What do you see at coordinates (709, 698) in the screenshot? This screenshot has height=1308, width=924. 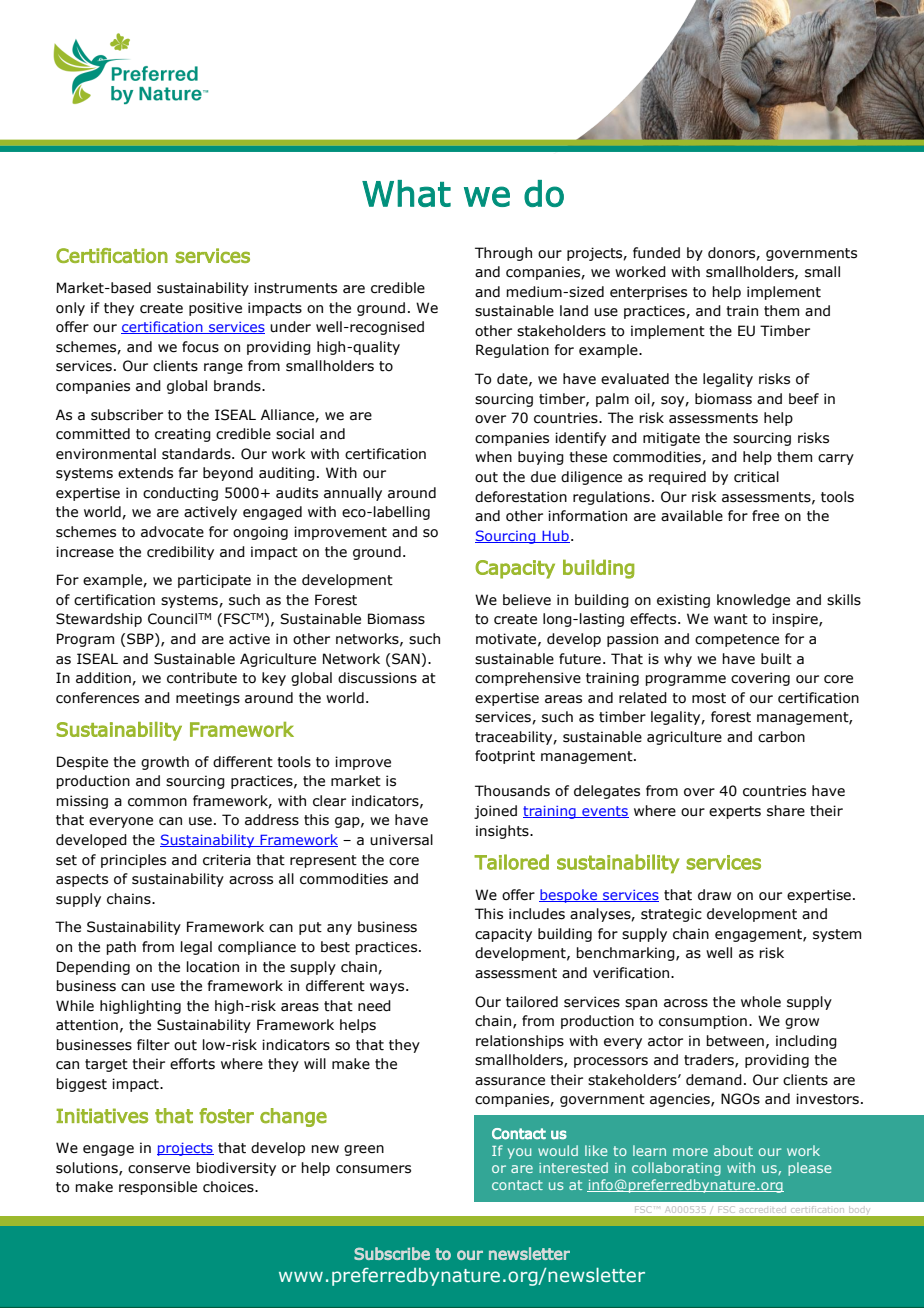 I see `most` at bounding box center [709, 698].
